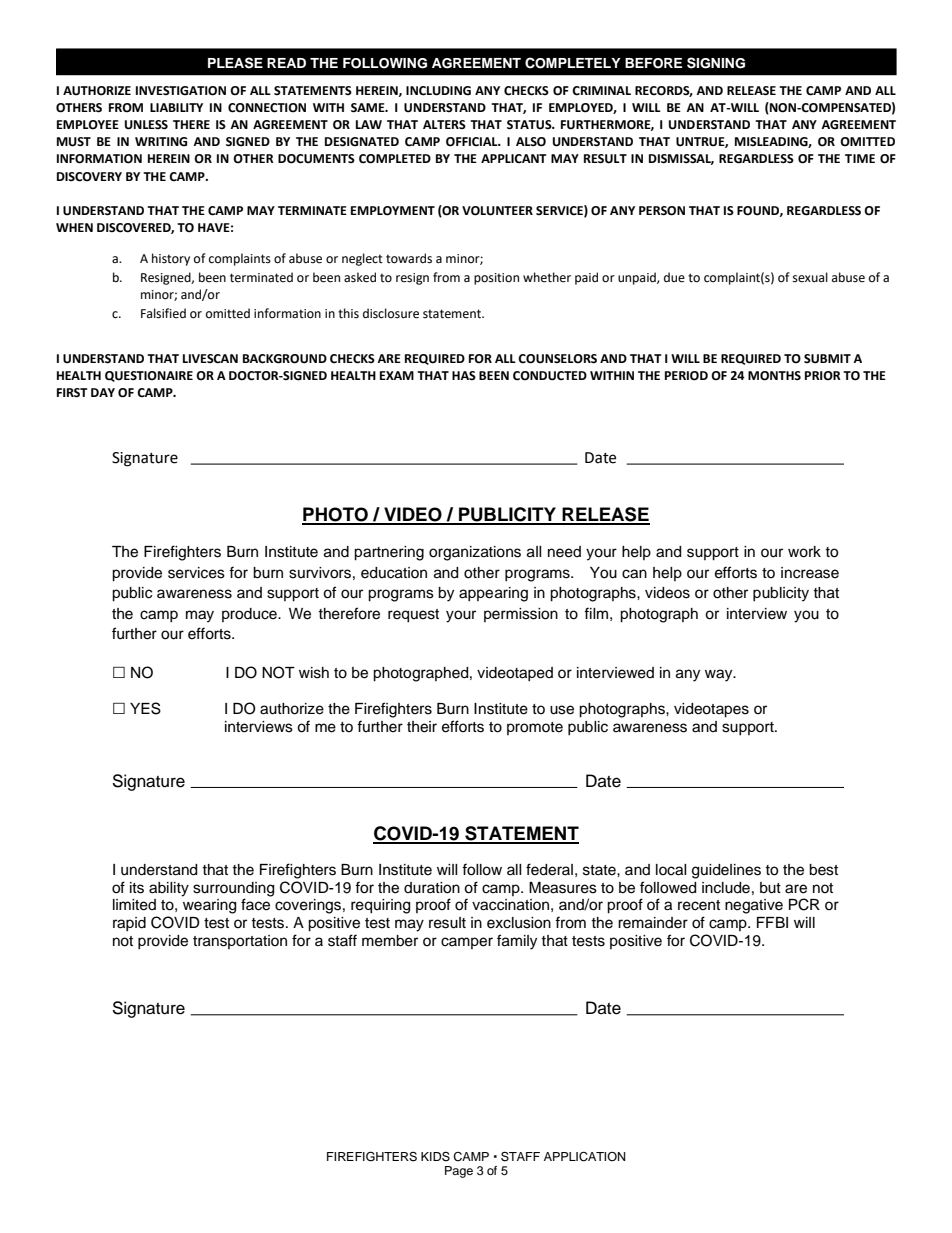 The image size is (952, 1233). I want to click on MONTHS, so click(774, 376).
